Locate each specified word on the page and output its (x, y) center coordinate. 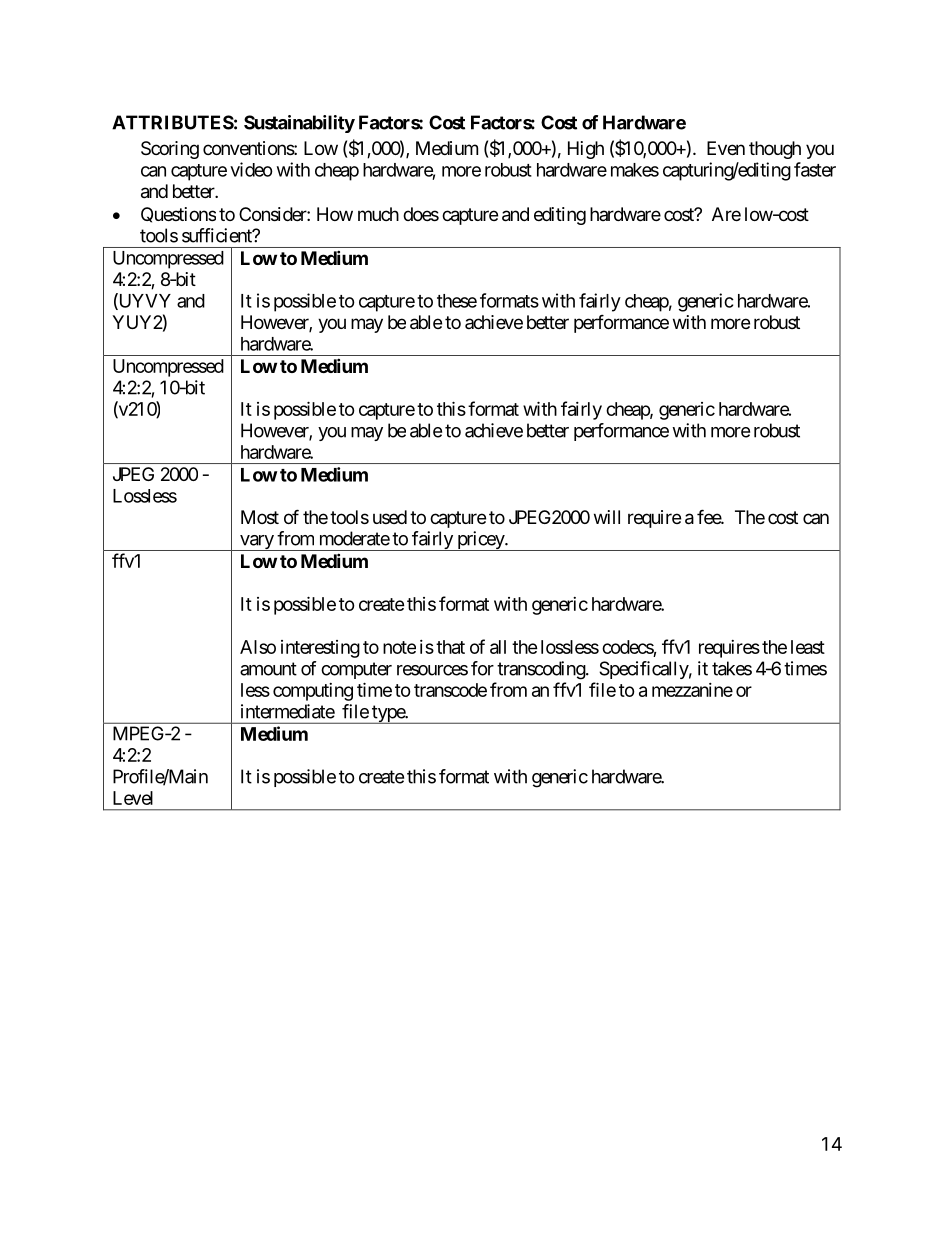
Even (726, 148)
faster (815, 169)
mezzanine (692, 690)
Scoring (170, 150)
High (586, 150)
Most (260, 517)
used (390, 517)
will (607, 517)
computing (313, 692)
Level (133, 798)
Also (258, 647)
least (808, 647)
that (450, 647)
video (251, 169)
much (378, 214)
